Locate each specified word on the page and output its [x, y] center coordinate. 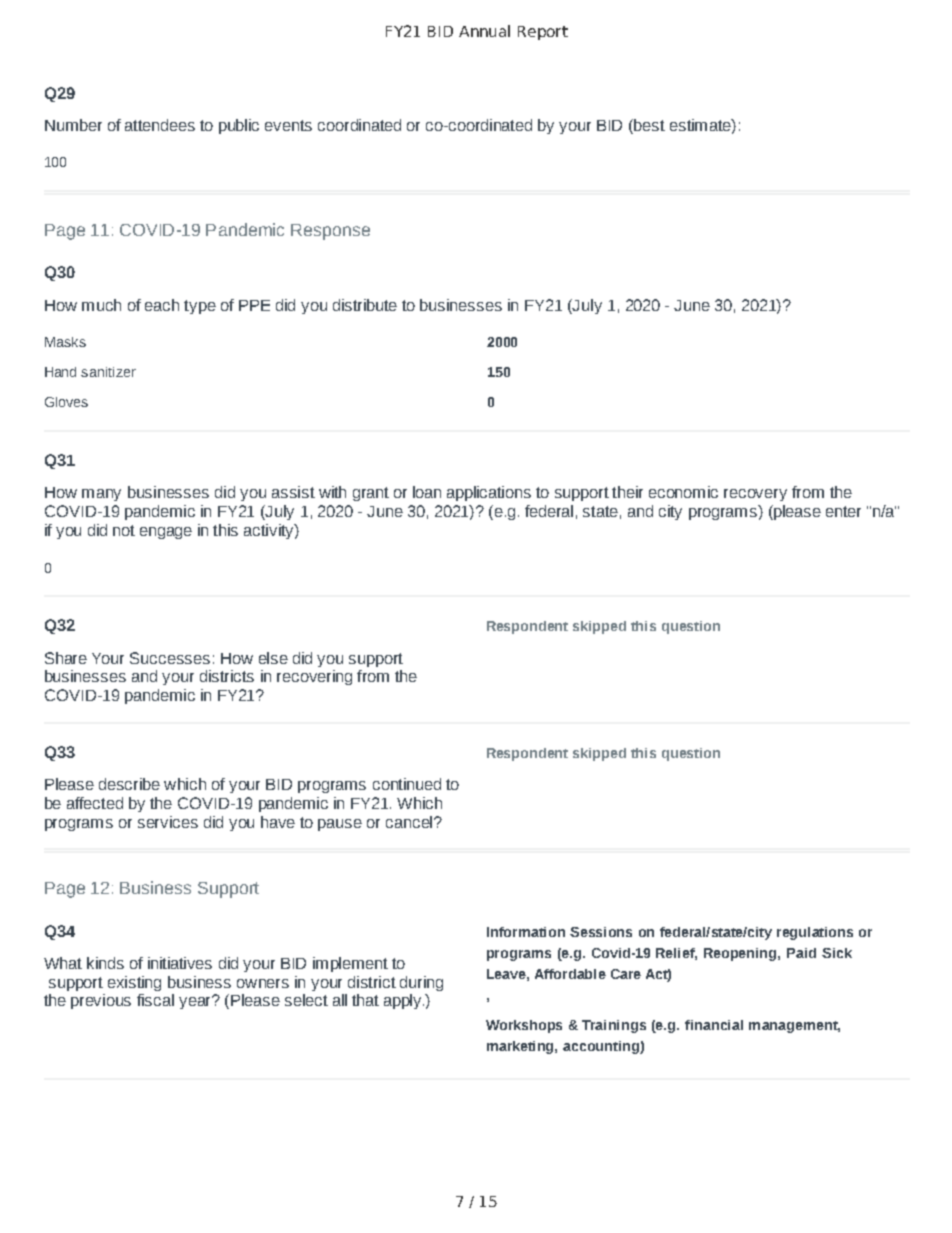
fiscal [155, 1000]
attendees [160, 125]
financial [714, 1025]
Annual [484, 31]
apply [404, 1001]
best [648, 125]
